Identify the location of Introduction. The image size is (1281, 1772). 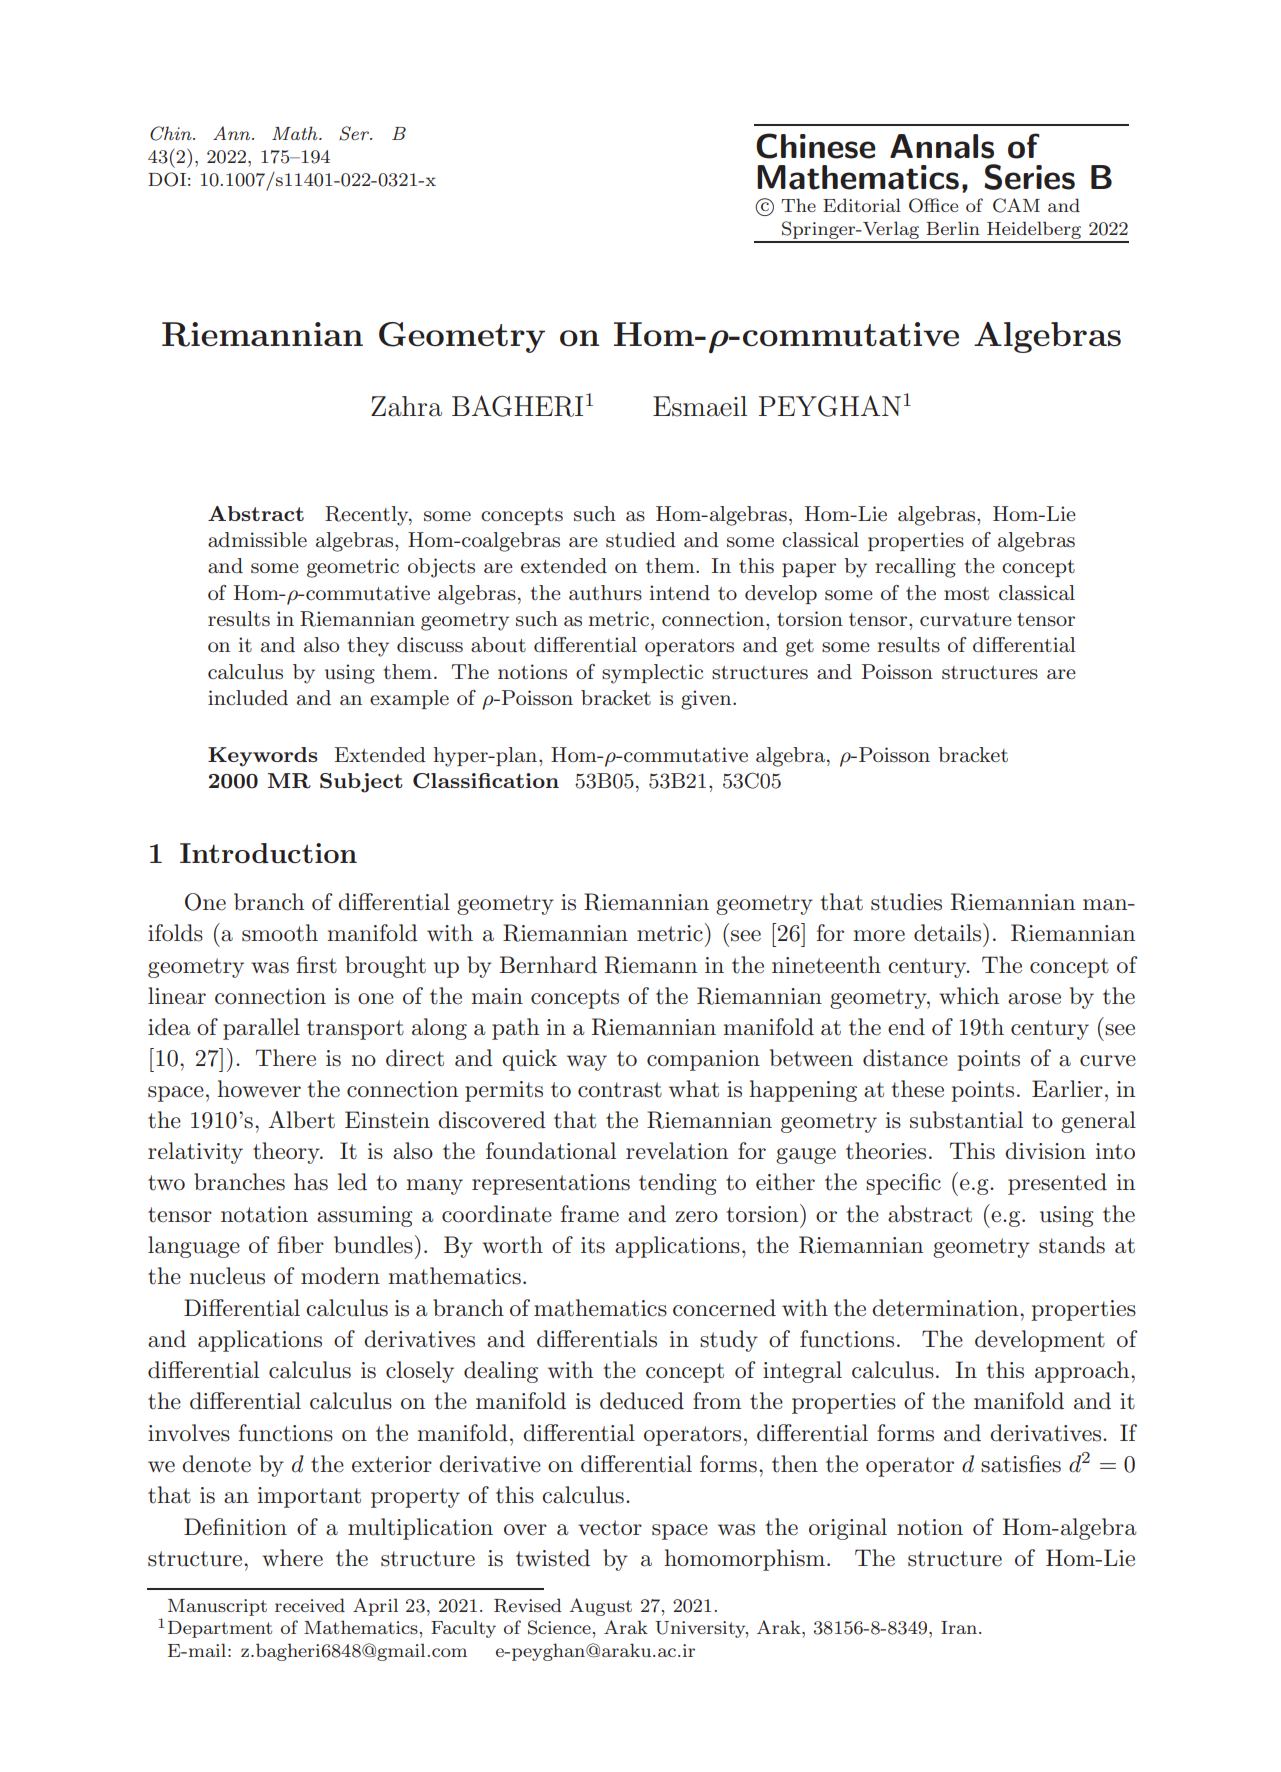
(268, 853).
